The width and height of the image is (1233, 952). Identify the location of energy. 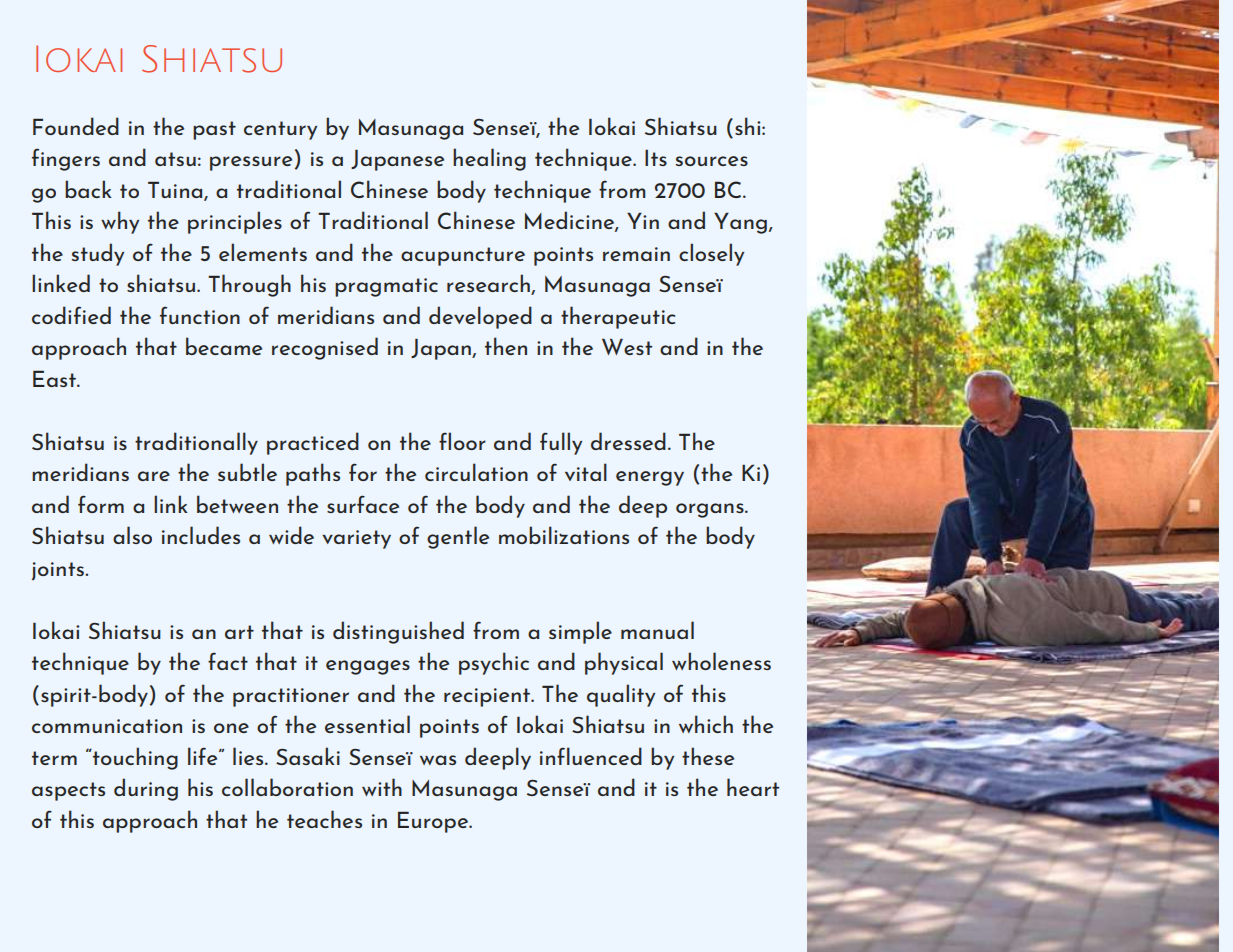
(650, 478).
